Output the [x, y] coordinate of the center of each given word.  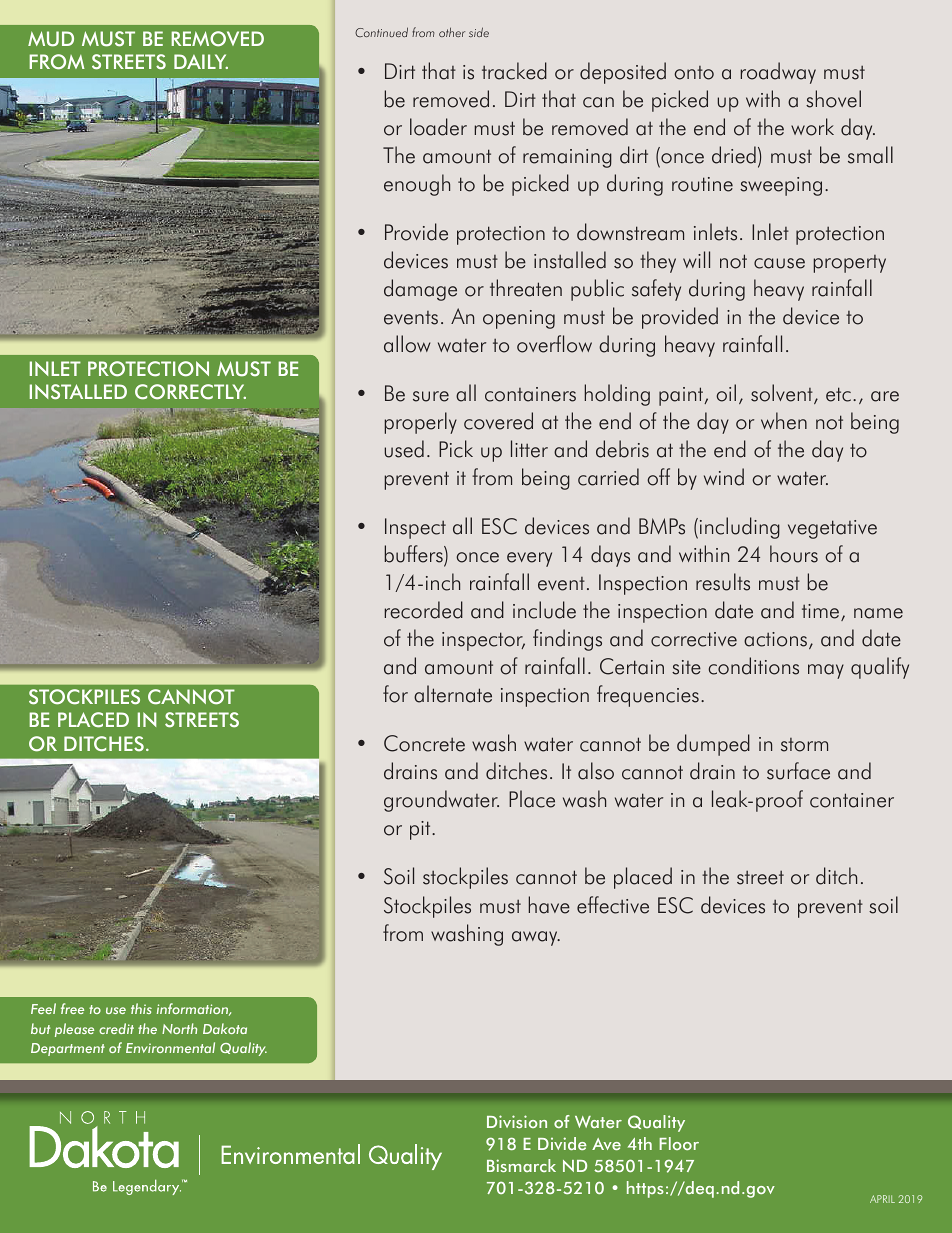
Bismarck [521, 1165]
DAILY [201, 61]
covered [498, 421]
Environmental [170, 1047]
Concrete [424, 743]
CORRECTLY [190, 392]
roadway [778, 73]
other [452, 32]
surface [798, 771]
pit [421, 830]
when [784, 421]
